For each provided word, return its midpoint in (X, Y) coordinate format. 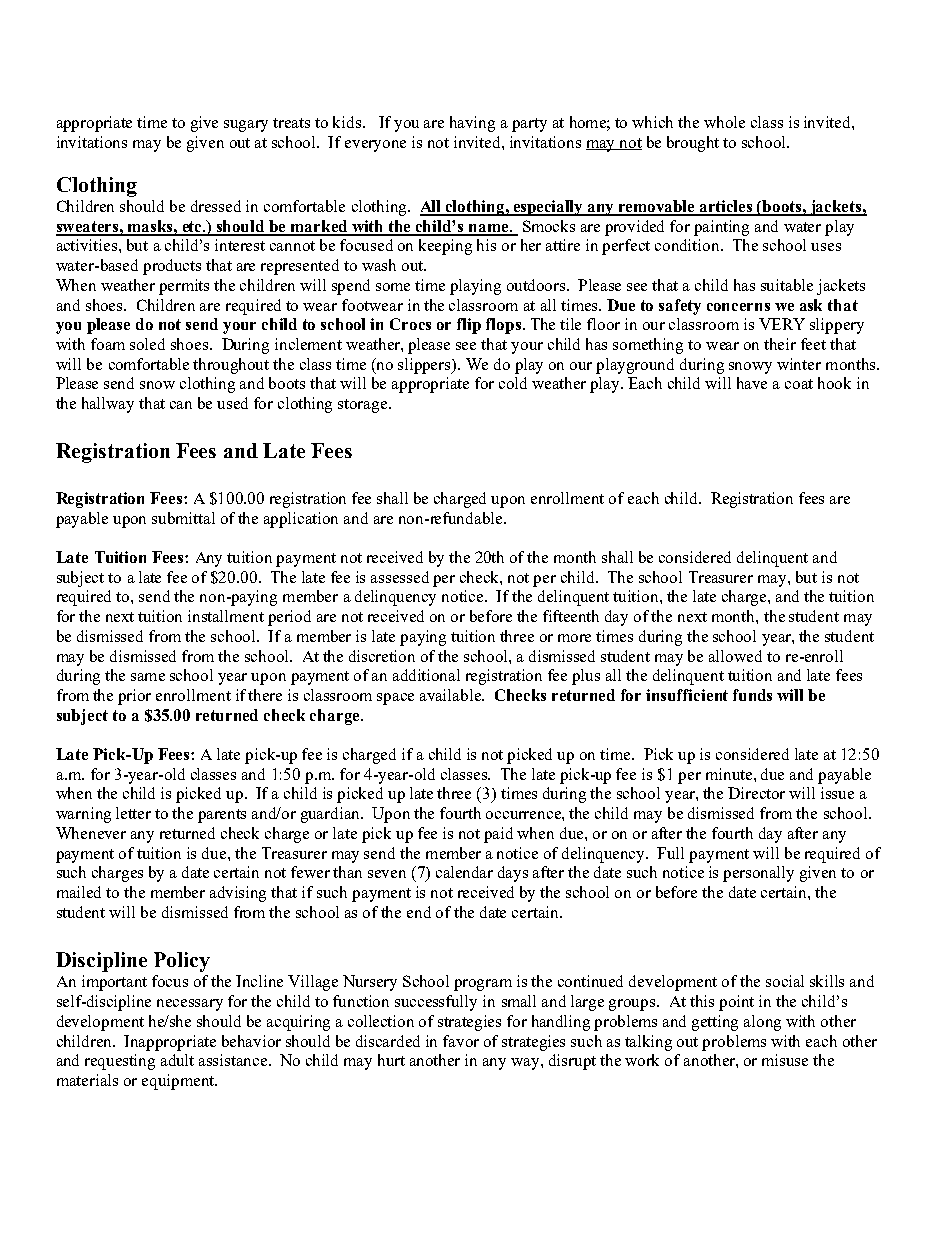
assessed (400, 577)
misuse (785, 1060)
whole (724, 122)
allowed (735, 656)
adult (177, 1060)
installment (226, 616)
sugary (246, 126)
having (472, 124)
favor (461, 1041)
